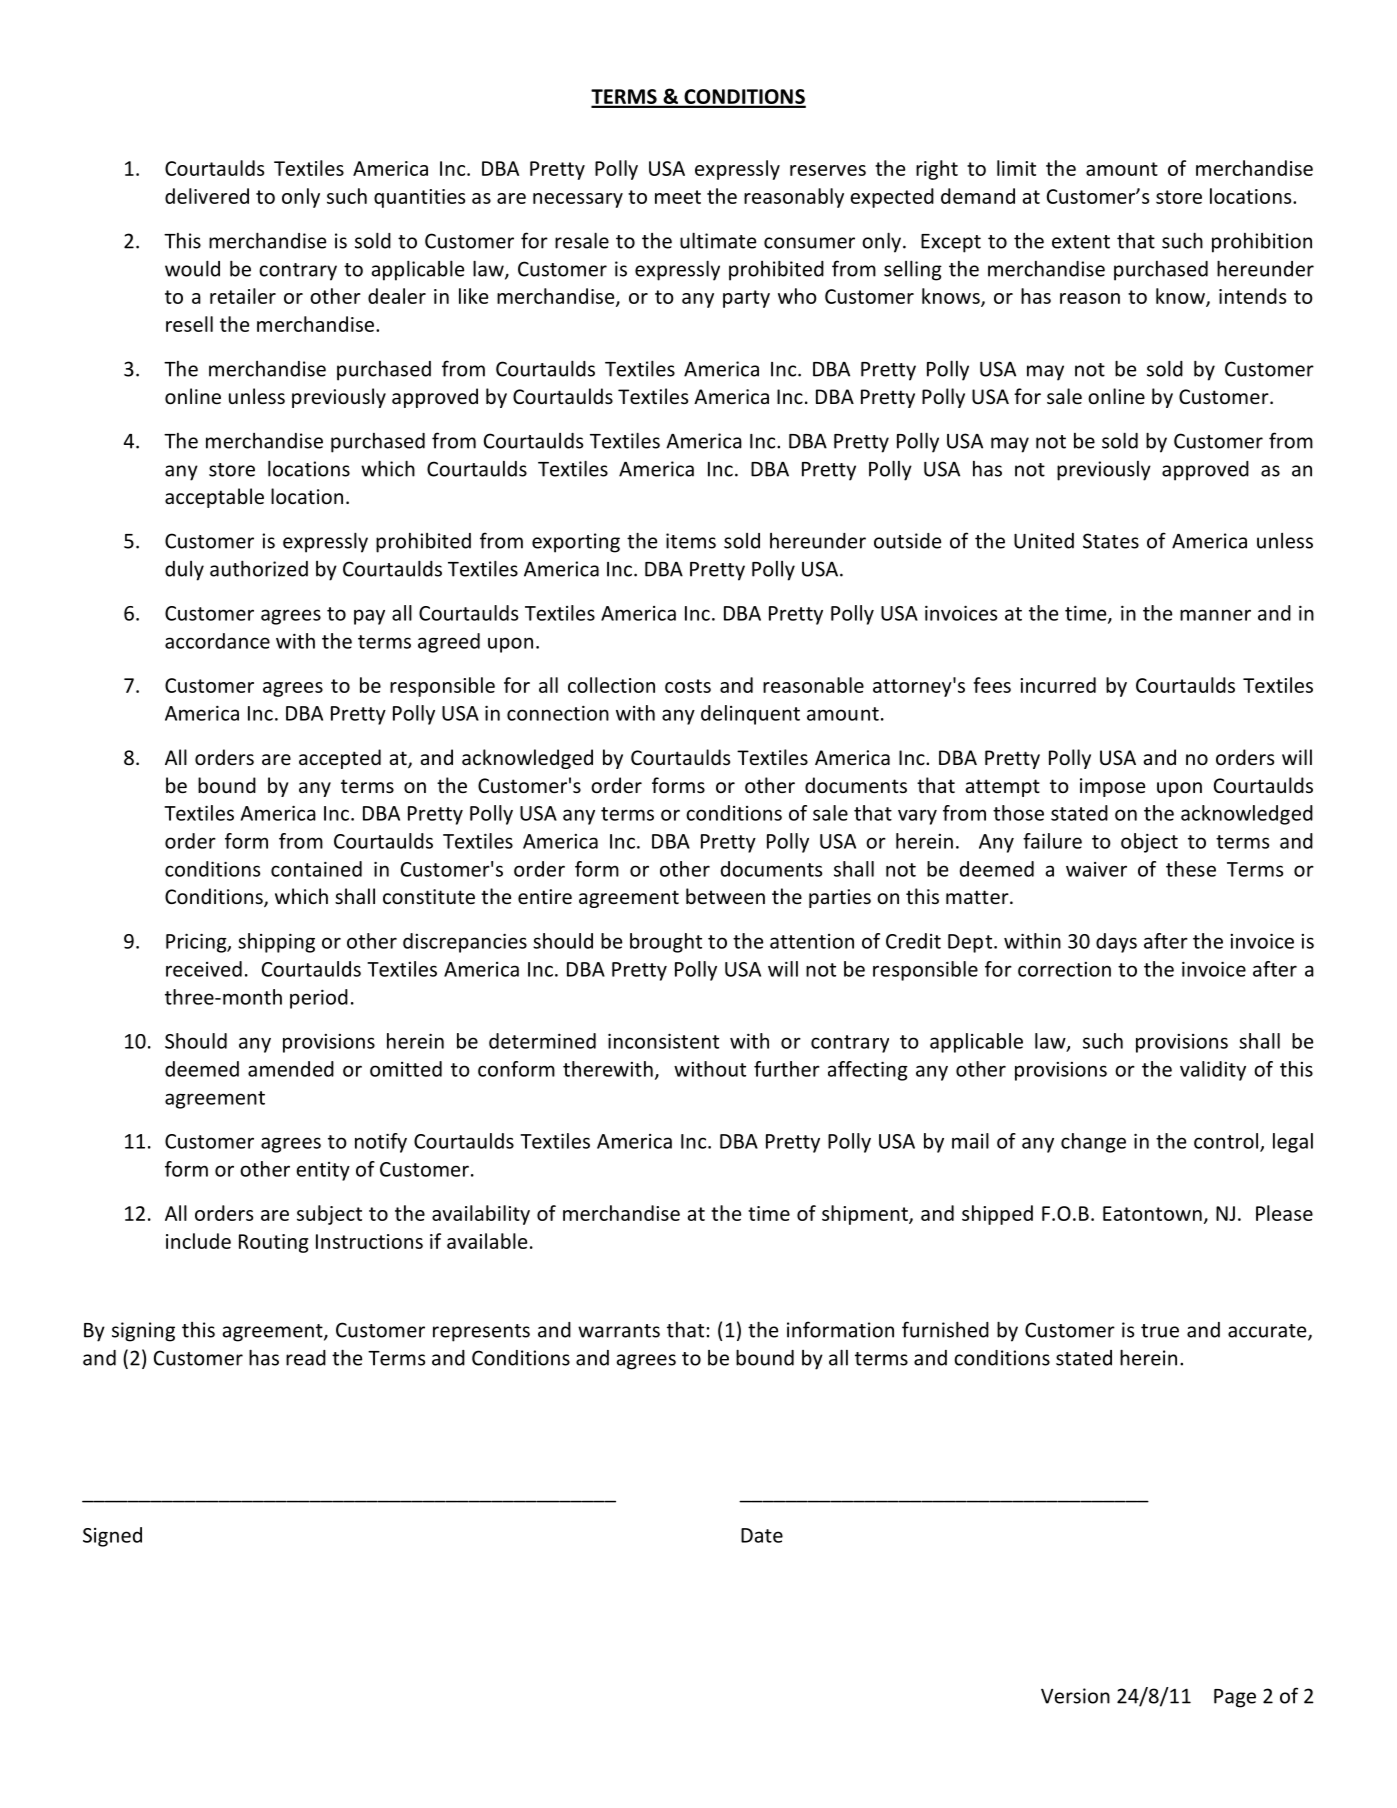  Describe the element at coordinates (112, 1537) in the screenshot. I see `Signed` at that location.
